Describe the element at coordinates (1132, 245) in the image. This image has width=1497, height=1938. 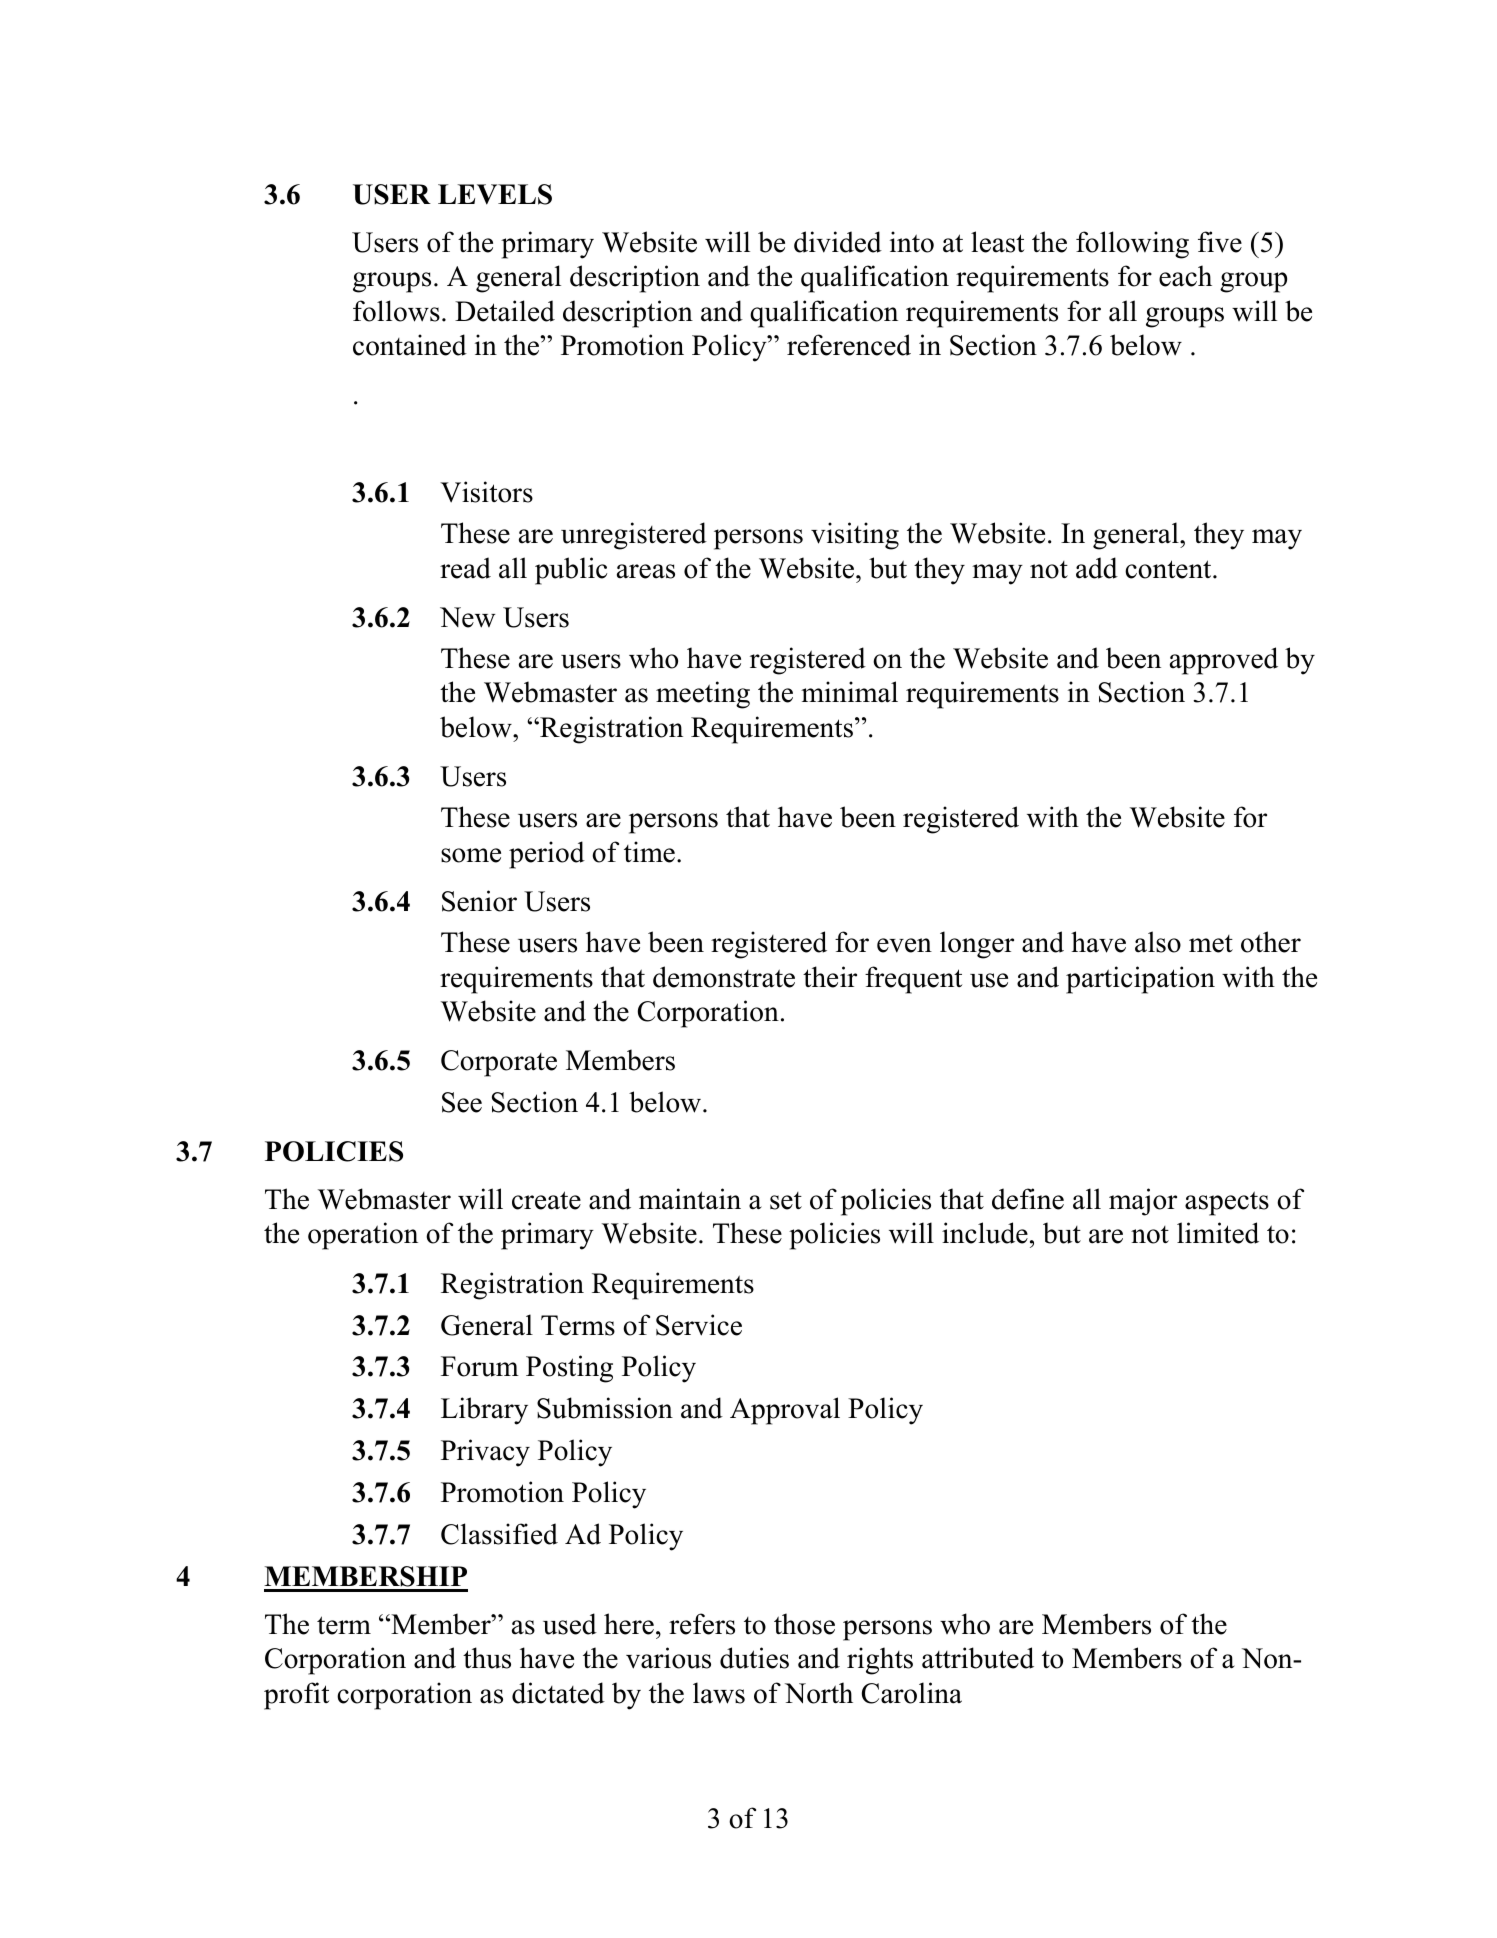
I see `following` at that location.
